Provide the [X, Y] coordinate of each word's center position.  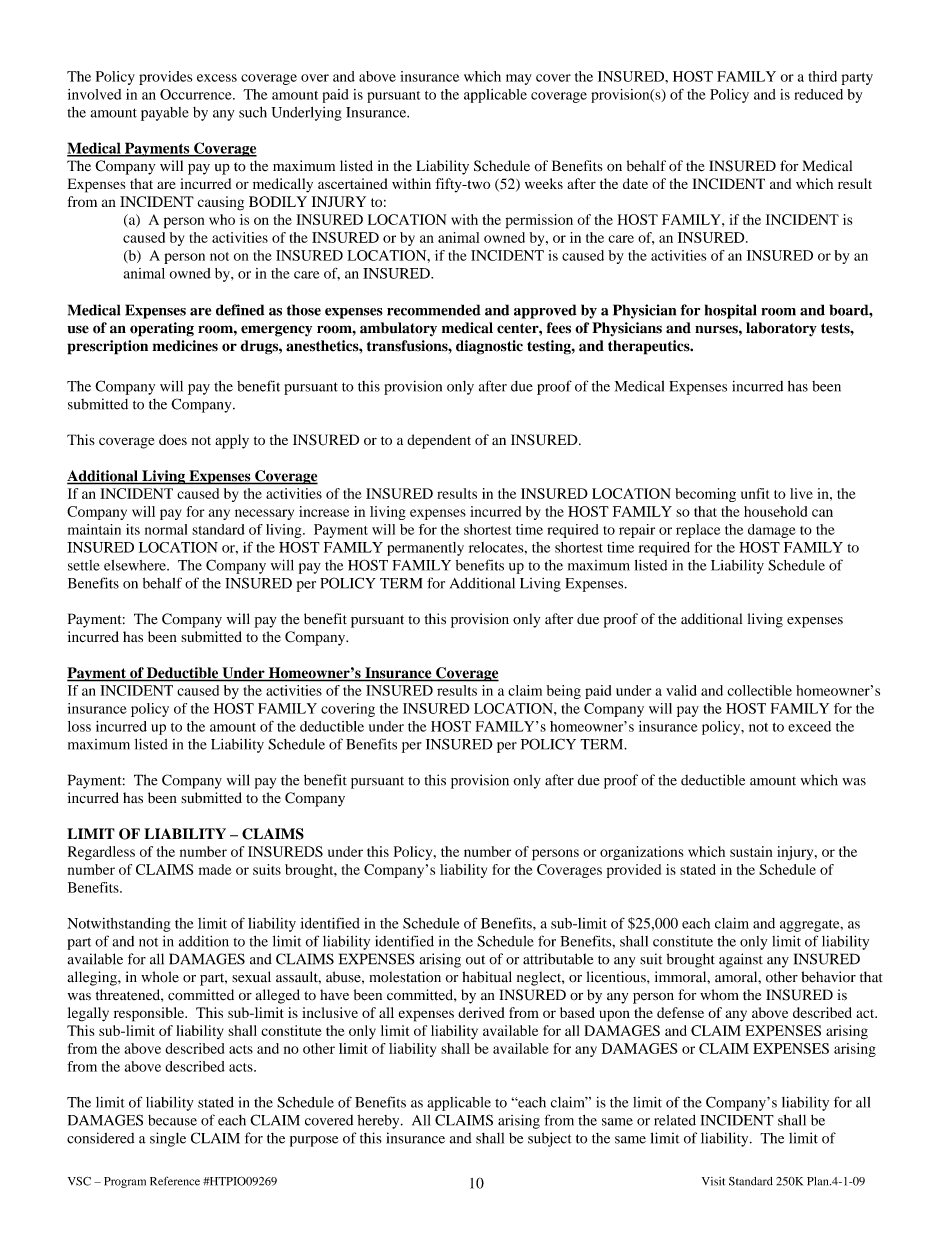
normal [166, 529]
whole [160, 977]
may [519, 79]
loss [79, 726]
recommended [434, 310]
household [775, 511]
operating [162, 329]
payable [165, 114]
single [168, 1139]
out [475, 960]
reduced [818, 94]
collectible [759, 690]
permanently [425, 549]
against [741, 960]
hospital [731, 311]
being [563, 692]
